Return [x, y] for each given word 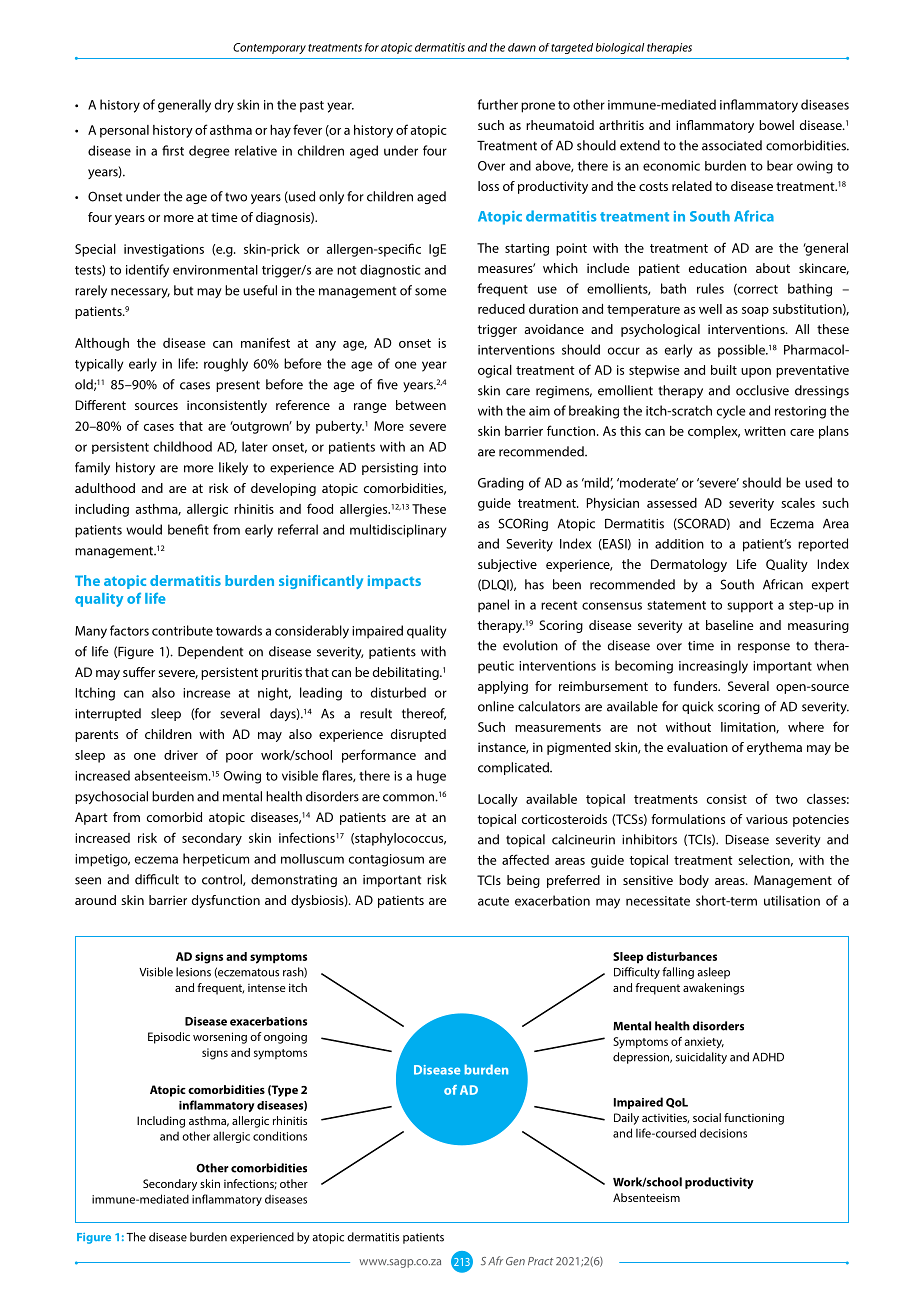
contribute [182, 630]
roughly [226, 365]
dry [224, 106]
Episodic [169, 1038]
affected [525, 859]
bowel [776, 125]
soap [755, 312]
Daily [626, 1119]
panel [493, 606]
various [767, 819]
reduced [501, 309]
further [497, 104]
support [750, 607]
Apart [91, 818]
